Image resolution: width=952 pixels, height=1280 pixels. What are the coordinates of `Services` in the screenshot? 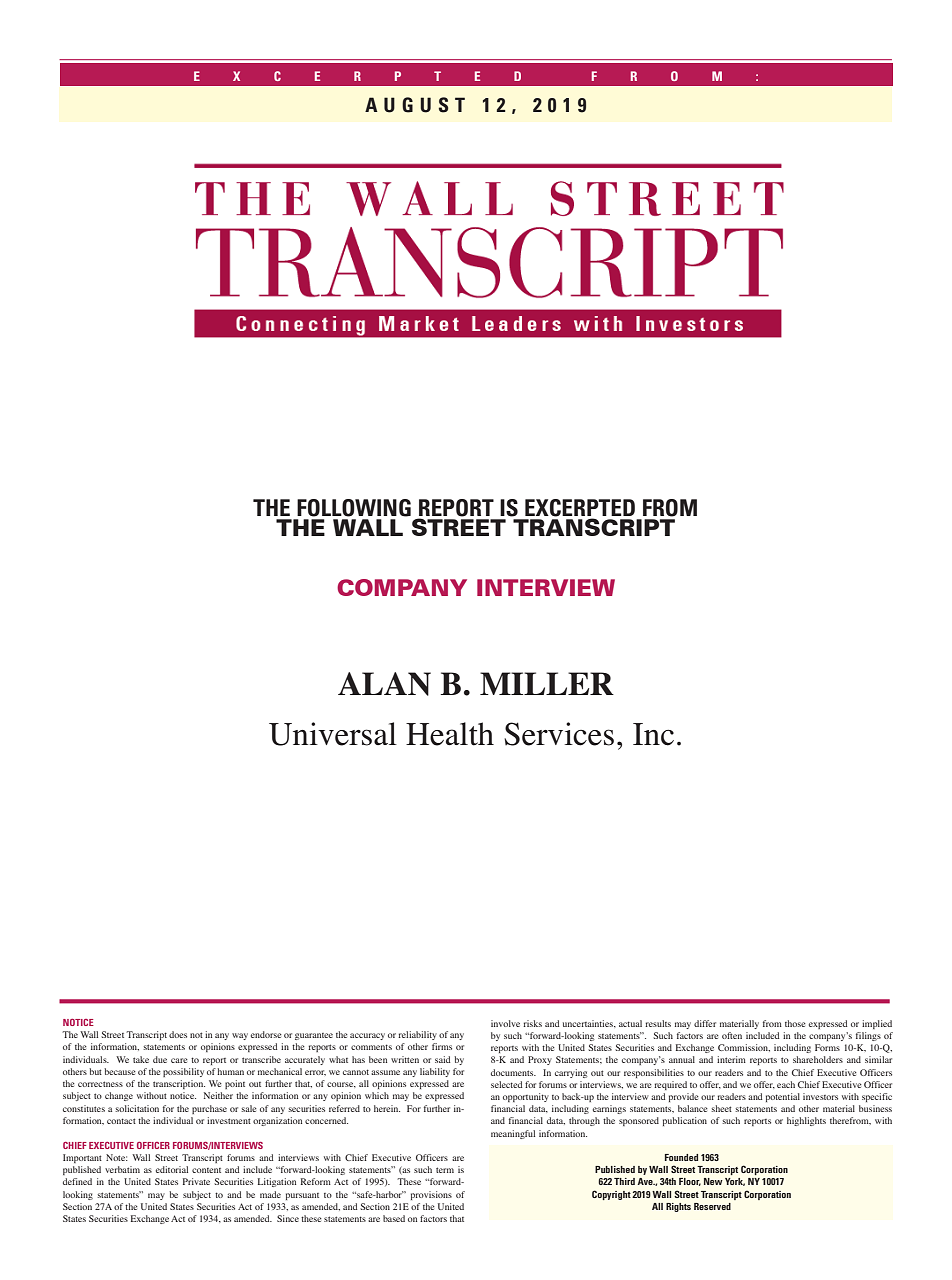 It's located at (559, 734).
